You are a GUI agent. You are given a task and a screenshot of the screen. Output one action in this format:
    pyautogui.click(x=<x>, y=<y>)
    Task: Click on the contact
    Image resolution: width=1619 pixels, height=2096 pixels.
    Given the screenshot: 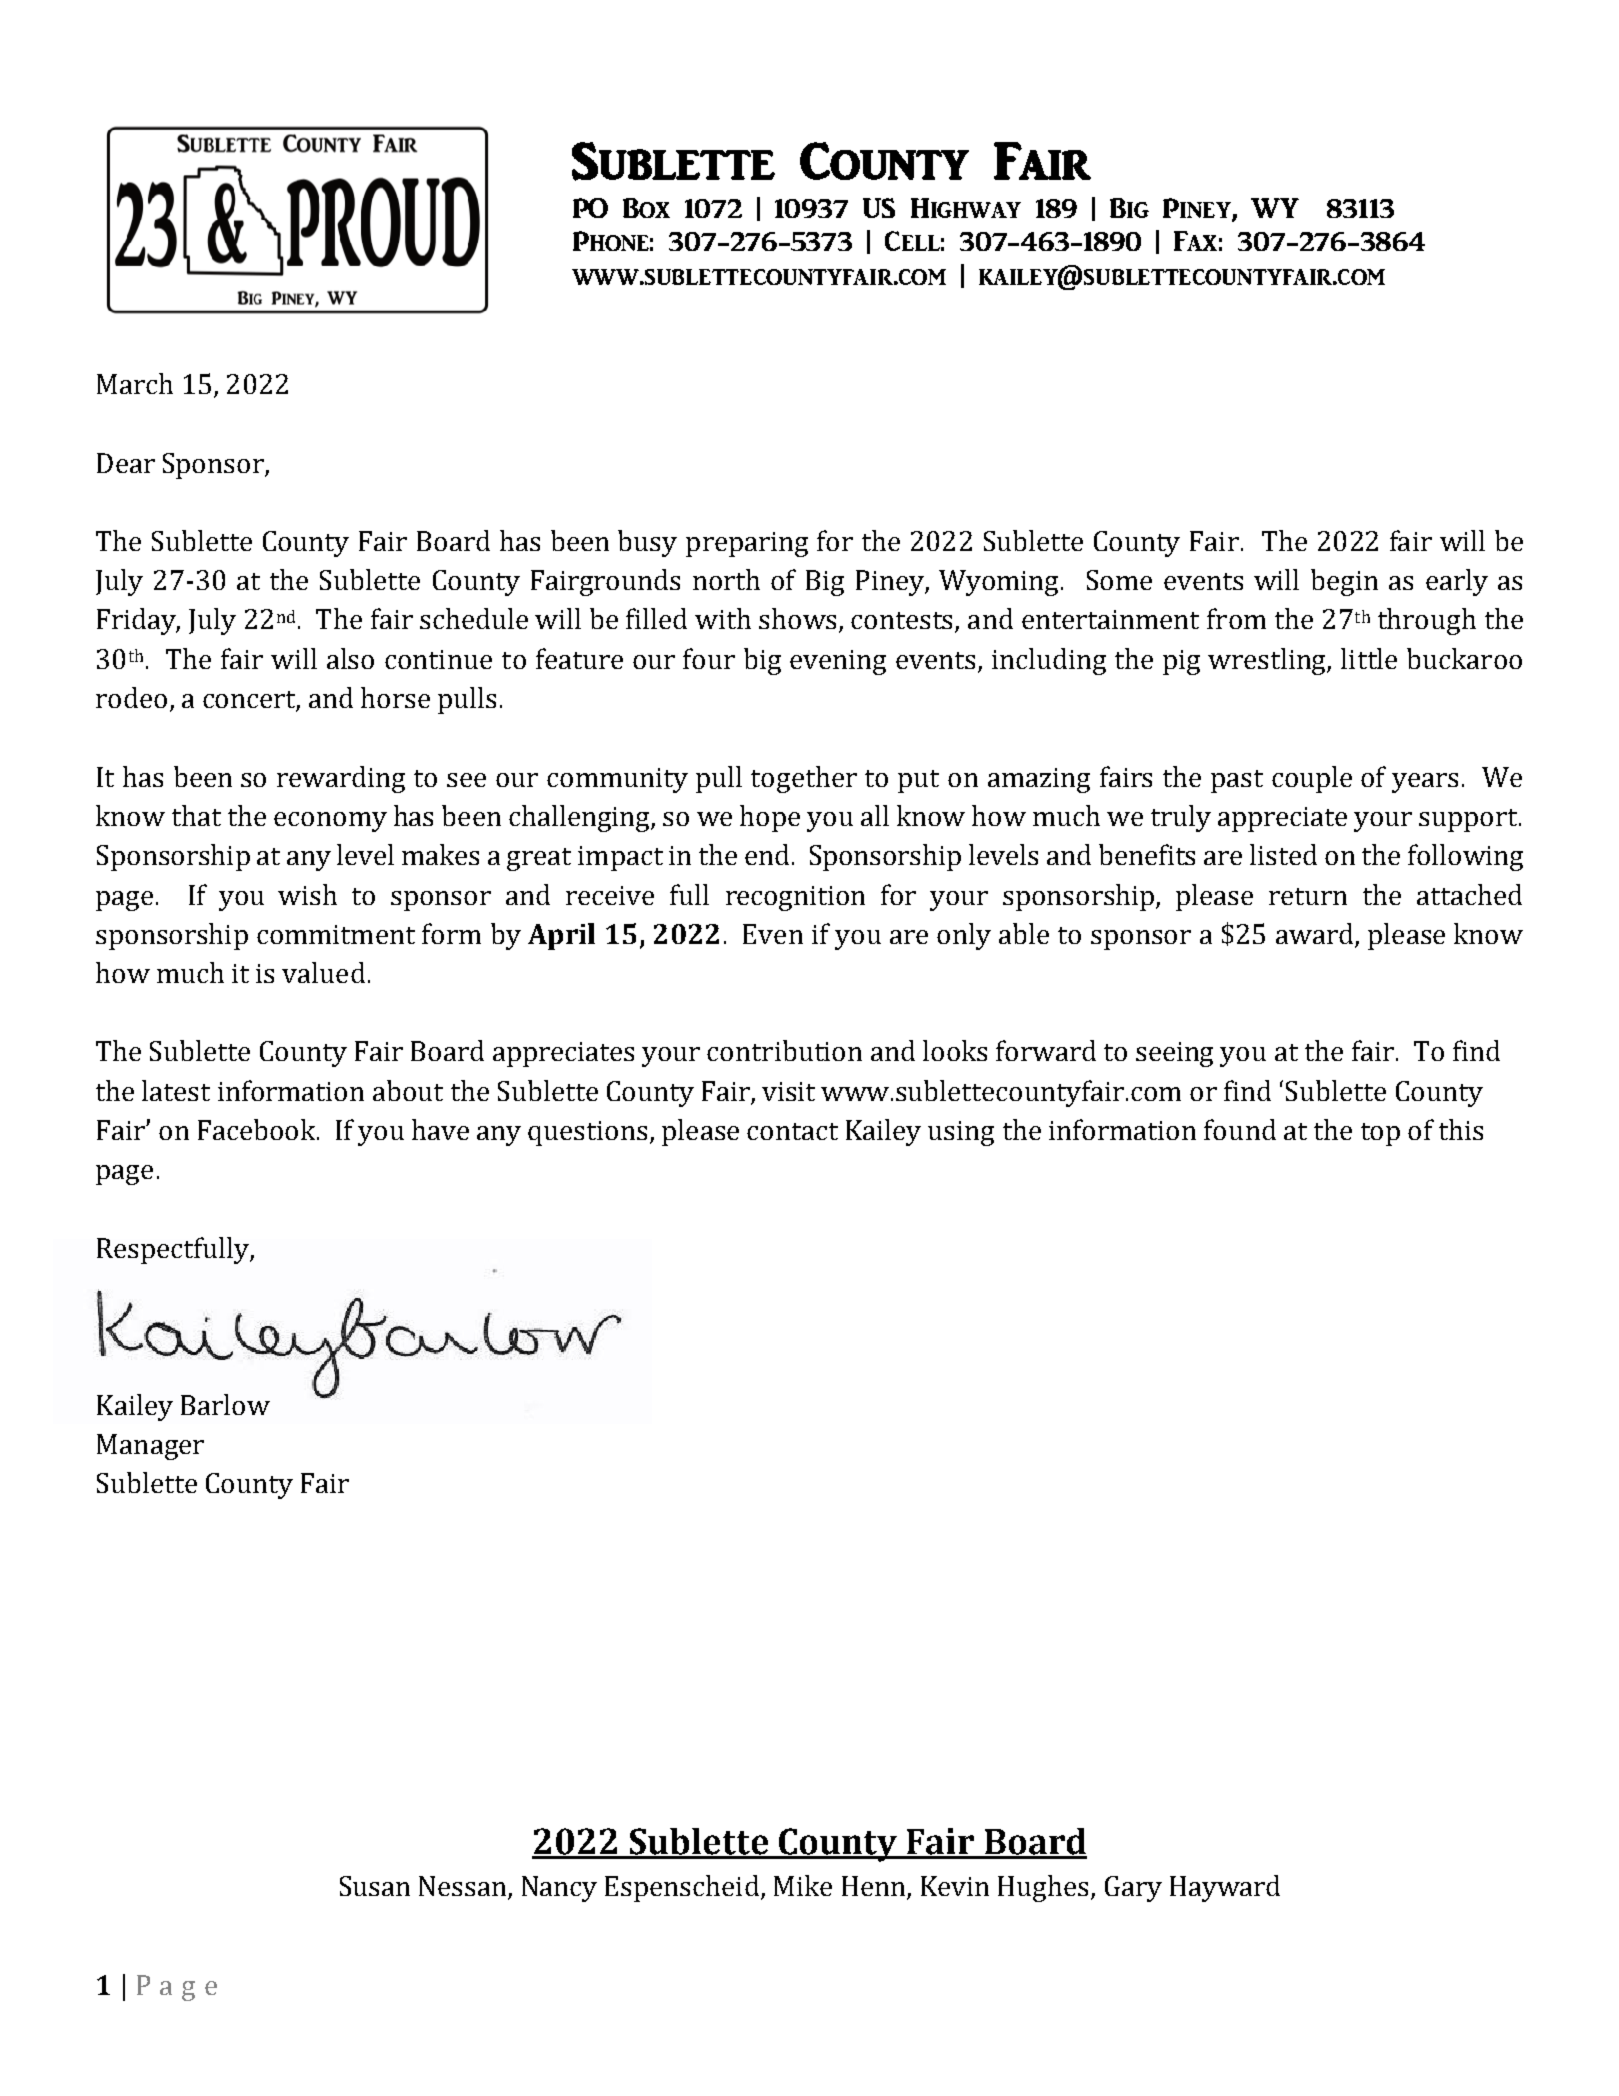 What is the action you would take?
    pyautogui.click(x=792, y=1131)
